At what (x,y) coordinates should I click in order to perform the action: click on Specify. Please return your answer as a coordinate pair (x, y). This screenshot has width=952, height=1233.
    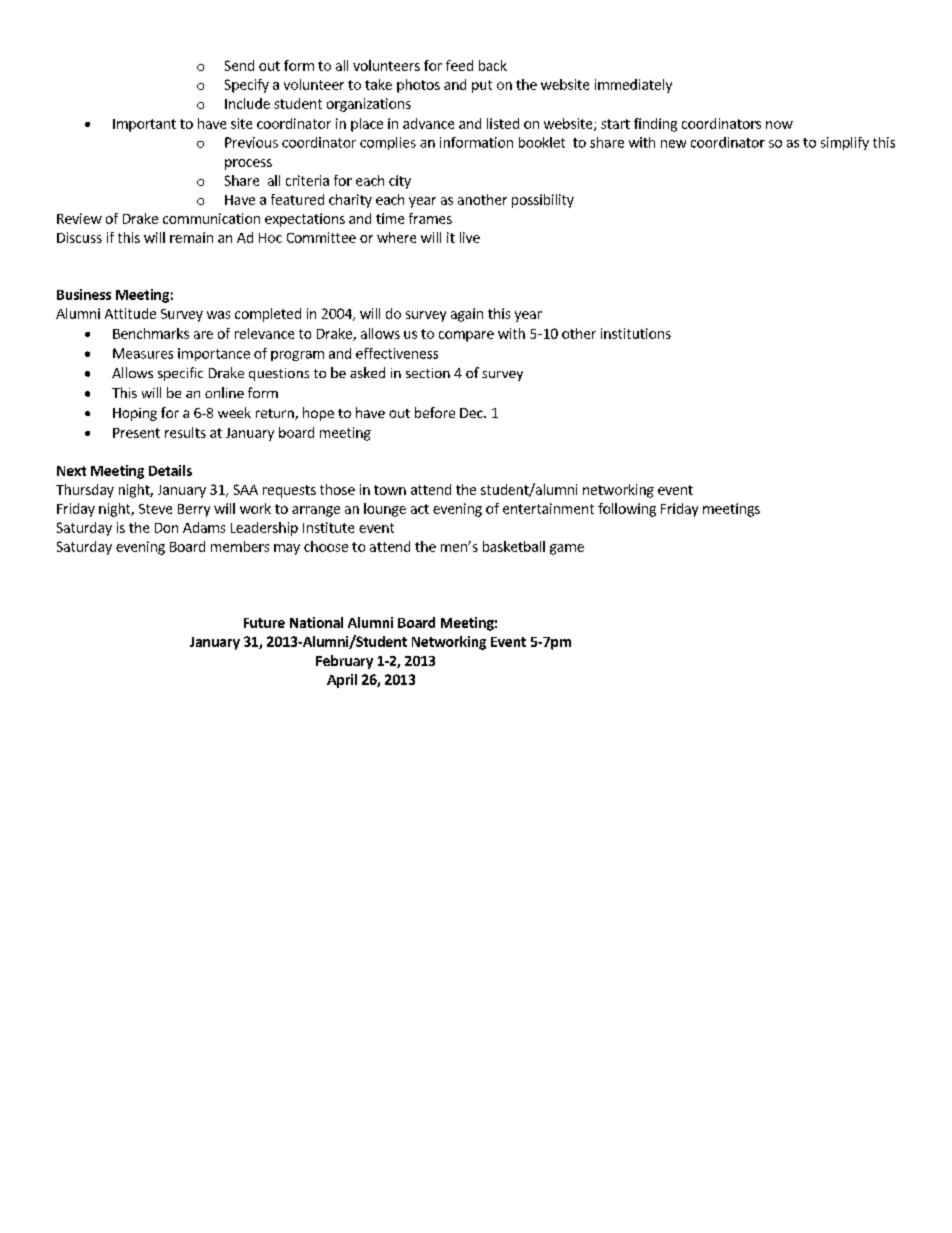
    Looking at the image, I should click on (247, 86).
